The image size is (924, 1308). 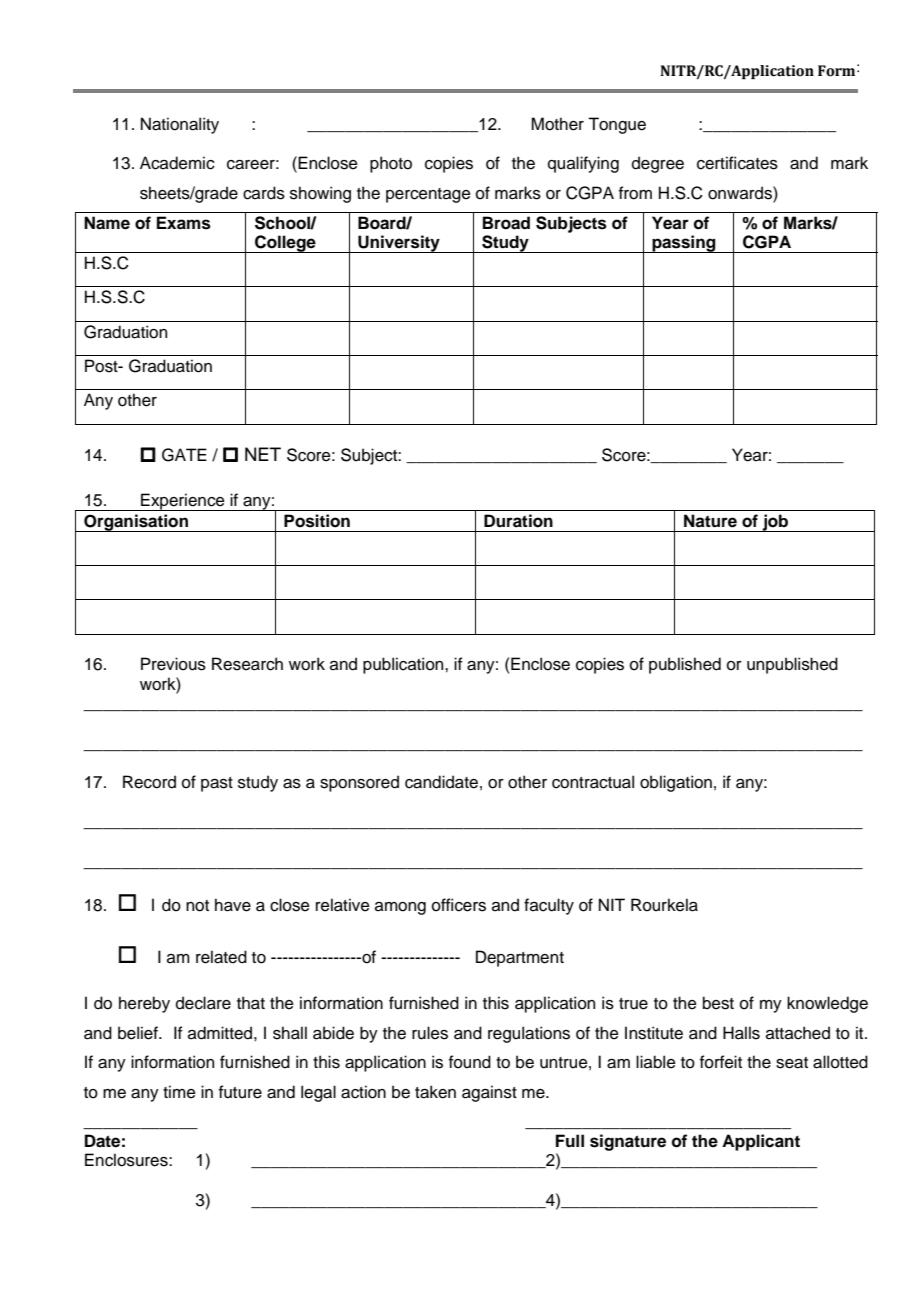 I want to click on certificates, so click(x=737, y=163).
